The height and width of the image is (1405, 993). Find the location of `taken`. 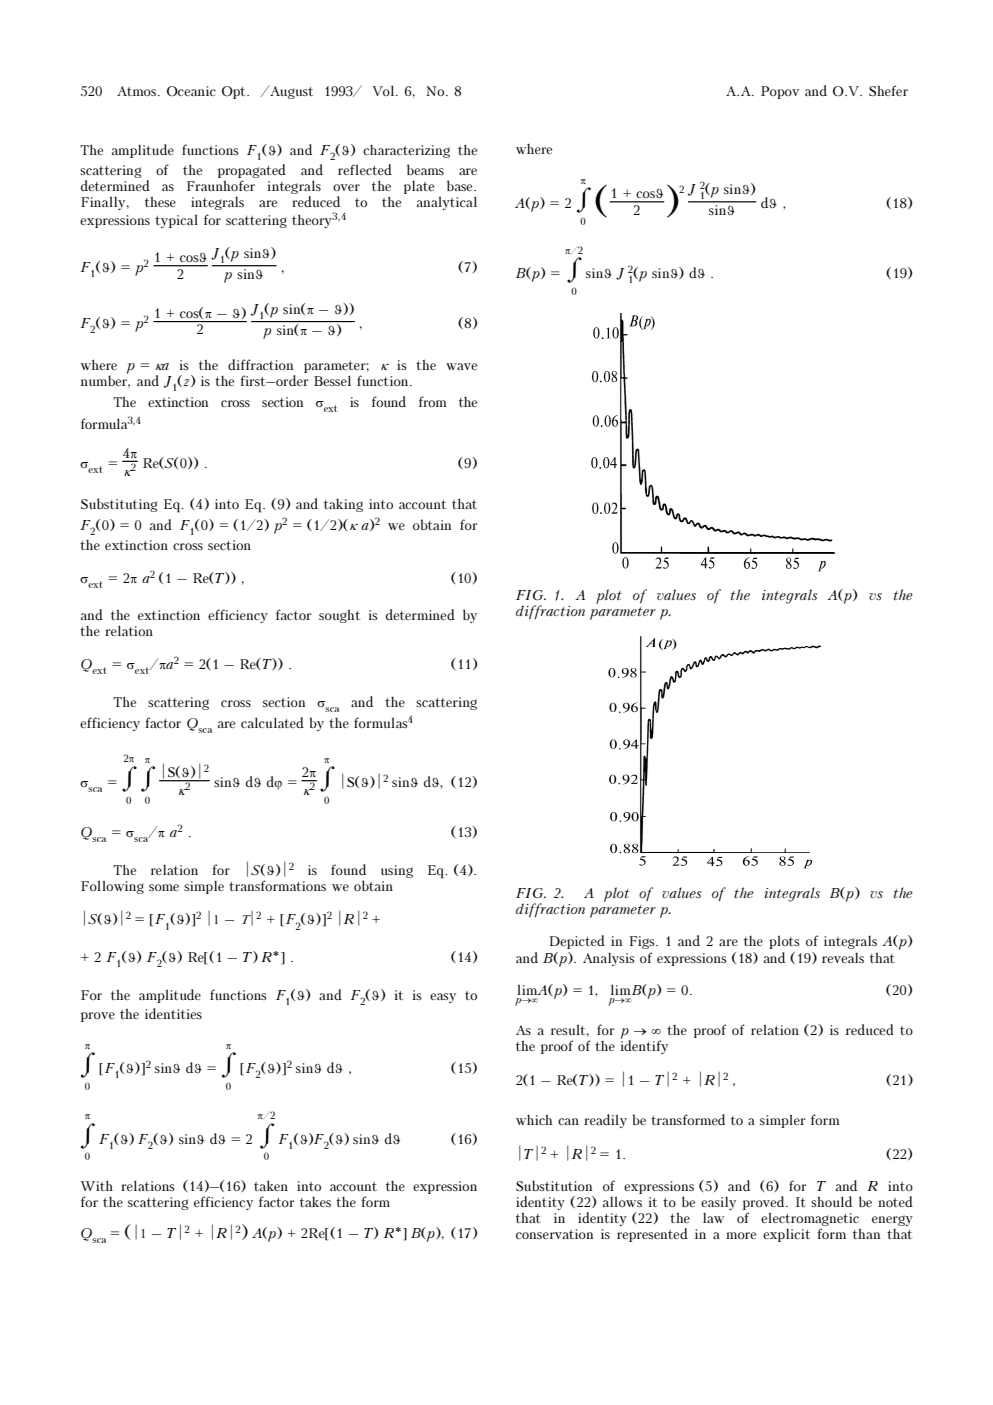

taken is located at coordinates (271, 1185).
